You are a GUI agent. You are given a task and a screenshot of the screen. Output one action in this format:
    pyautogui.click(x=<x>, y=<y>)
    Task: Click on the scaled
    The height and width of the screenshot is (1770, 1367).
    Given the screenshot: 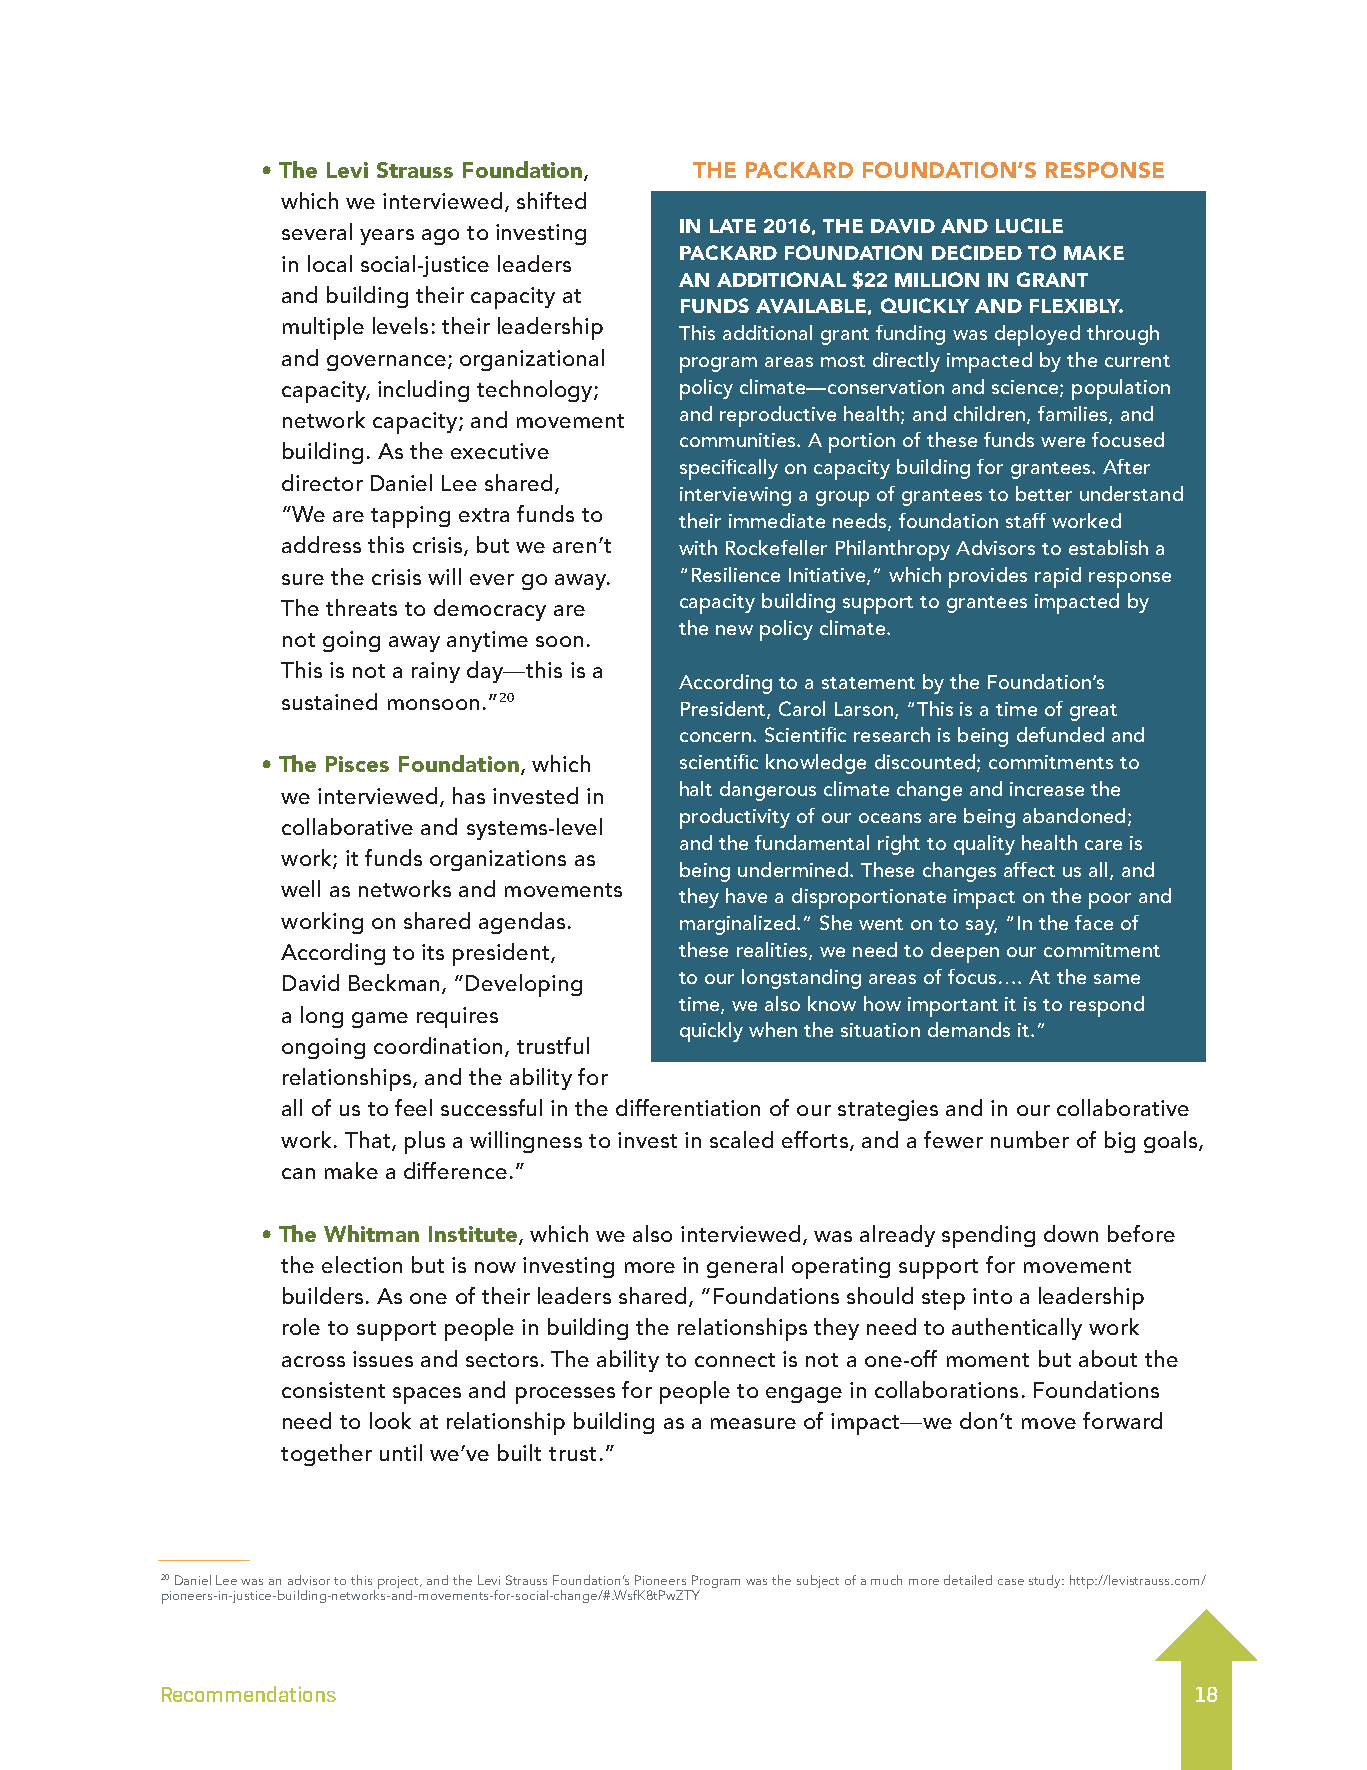 What is the action you would take?
    pyautogui.click(x=741, y=1139)
